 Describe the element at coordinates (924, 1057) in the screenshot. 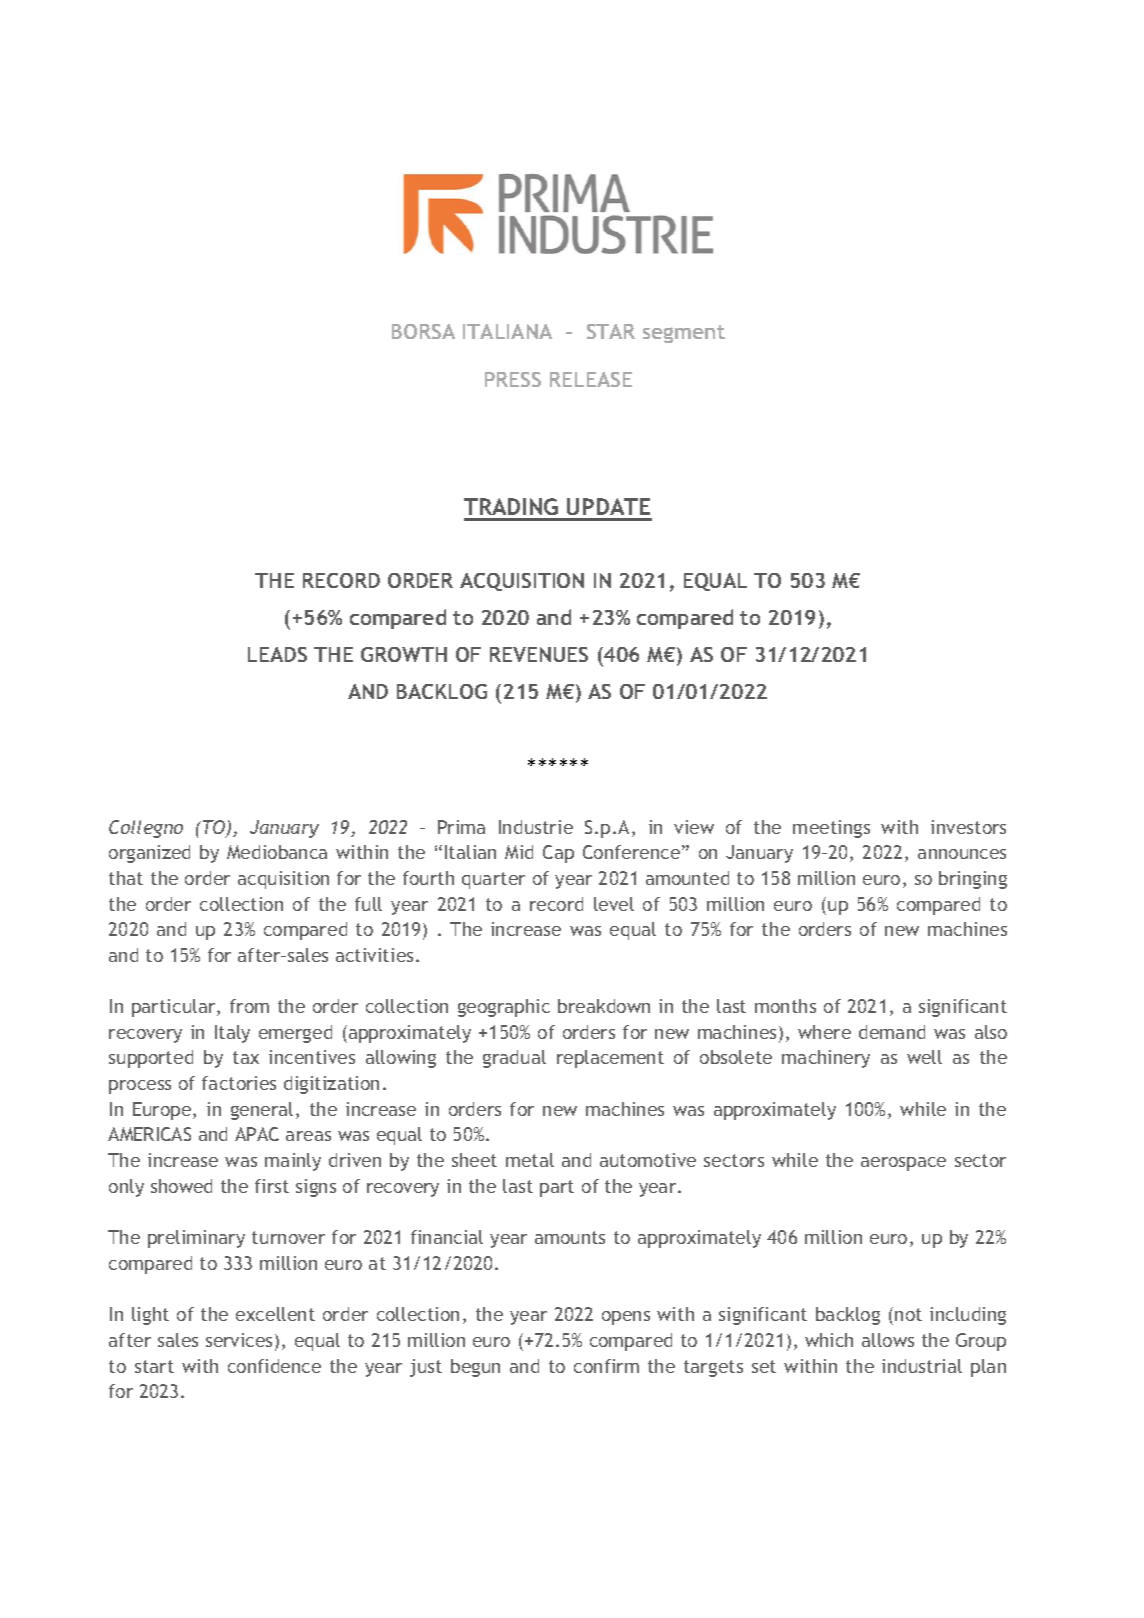

I see `well` at that location.
